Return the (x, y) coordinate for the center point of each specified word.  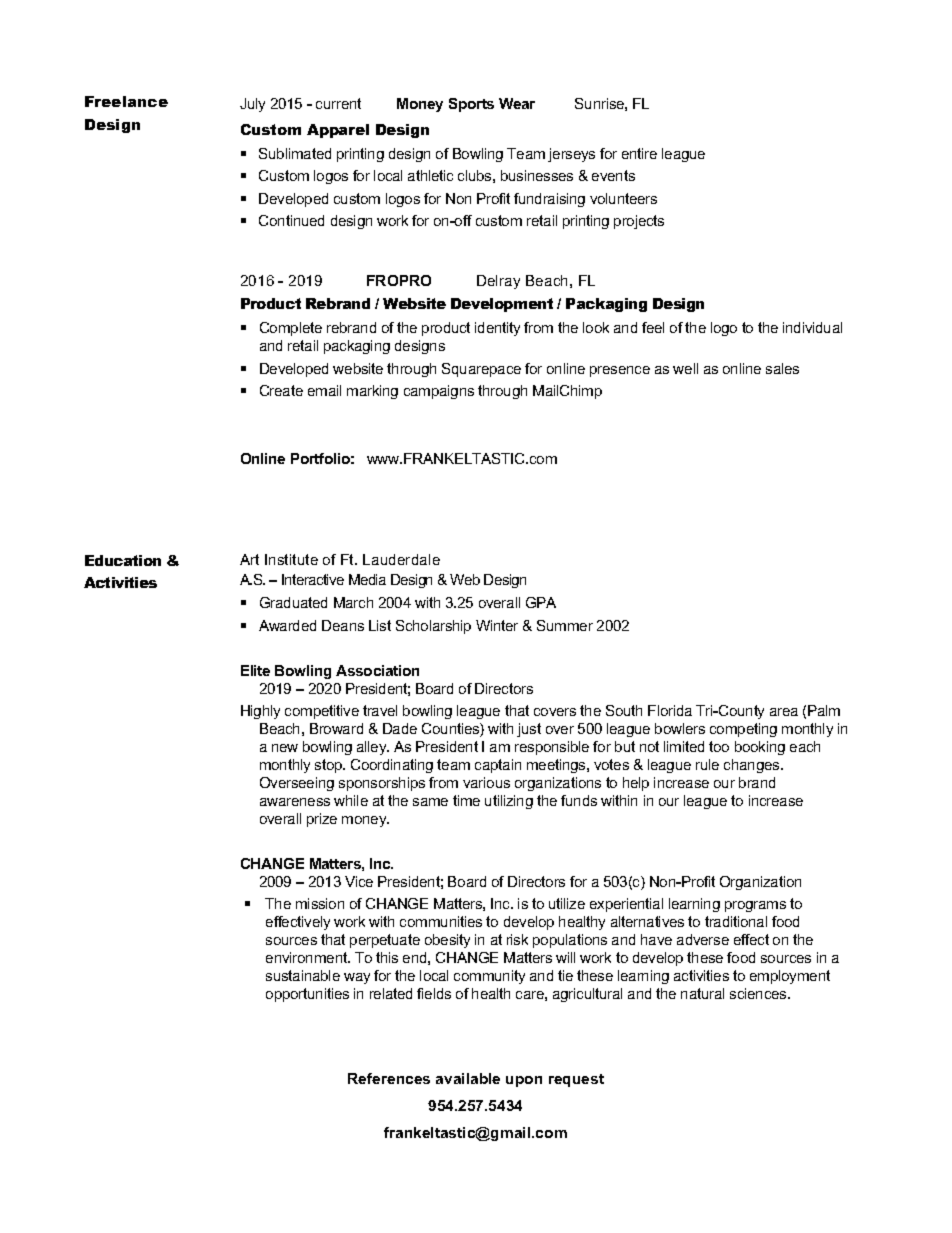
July (252, 105)
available (468, 1078)
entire (639, 153)
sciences (759, 993)
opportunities (307, 995)
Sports (471, 105)
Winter (497, 625)
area (784, 712)
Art (249, 559)
